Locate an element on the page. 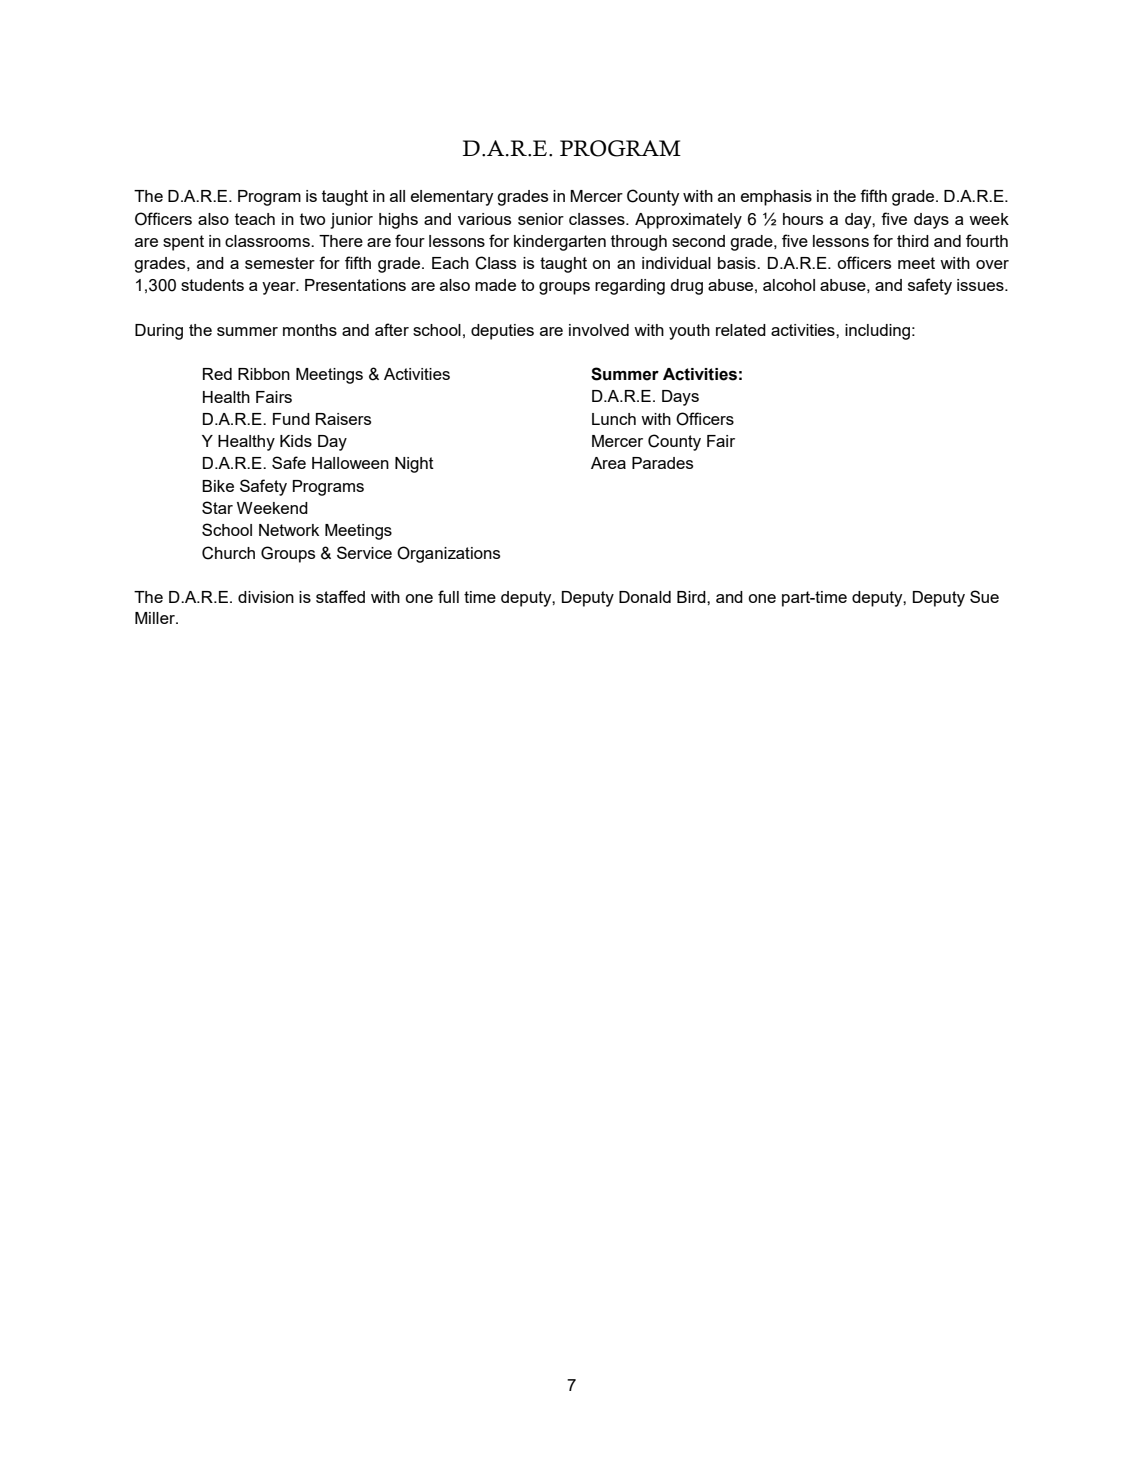 This page has height=1481, width=1144. Bird is located at coordinates (692, 597).
